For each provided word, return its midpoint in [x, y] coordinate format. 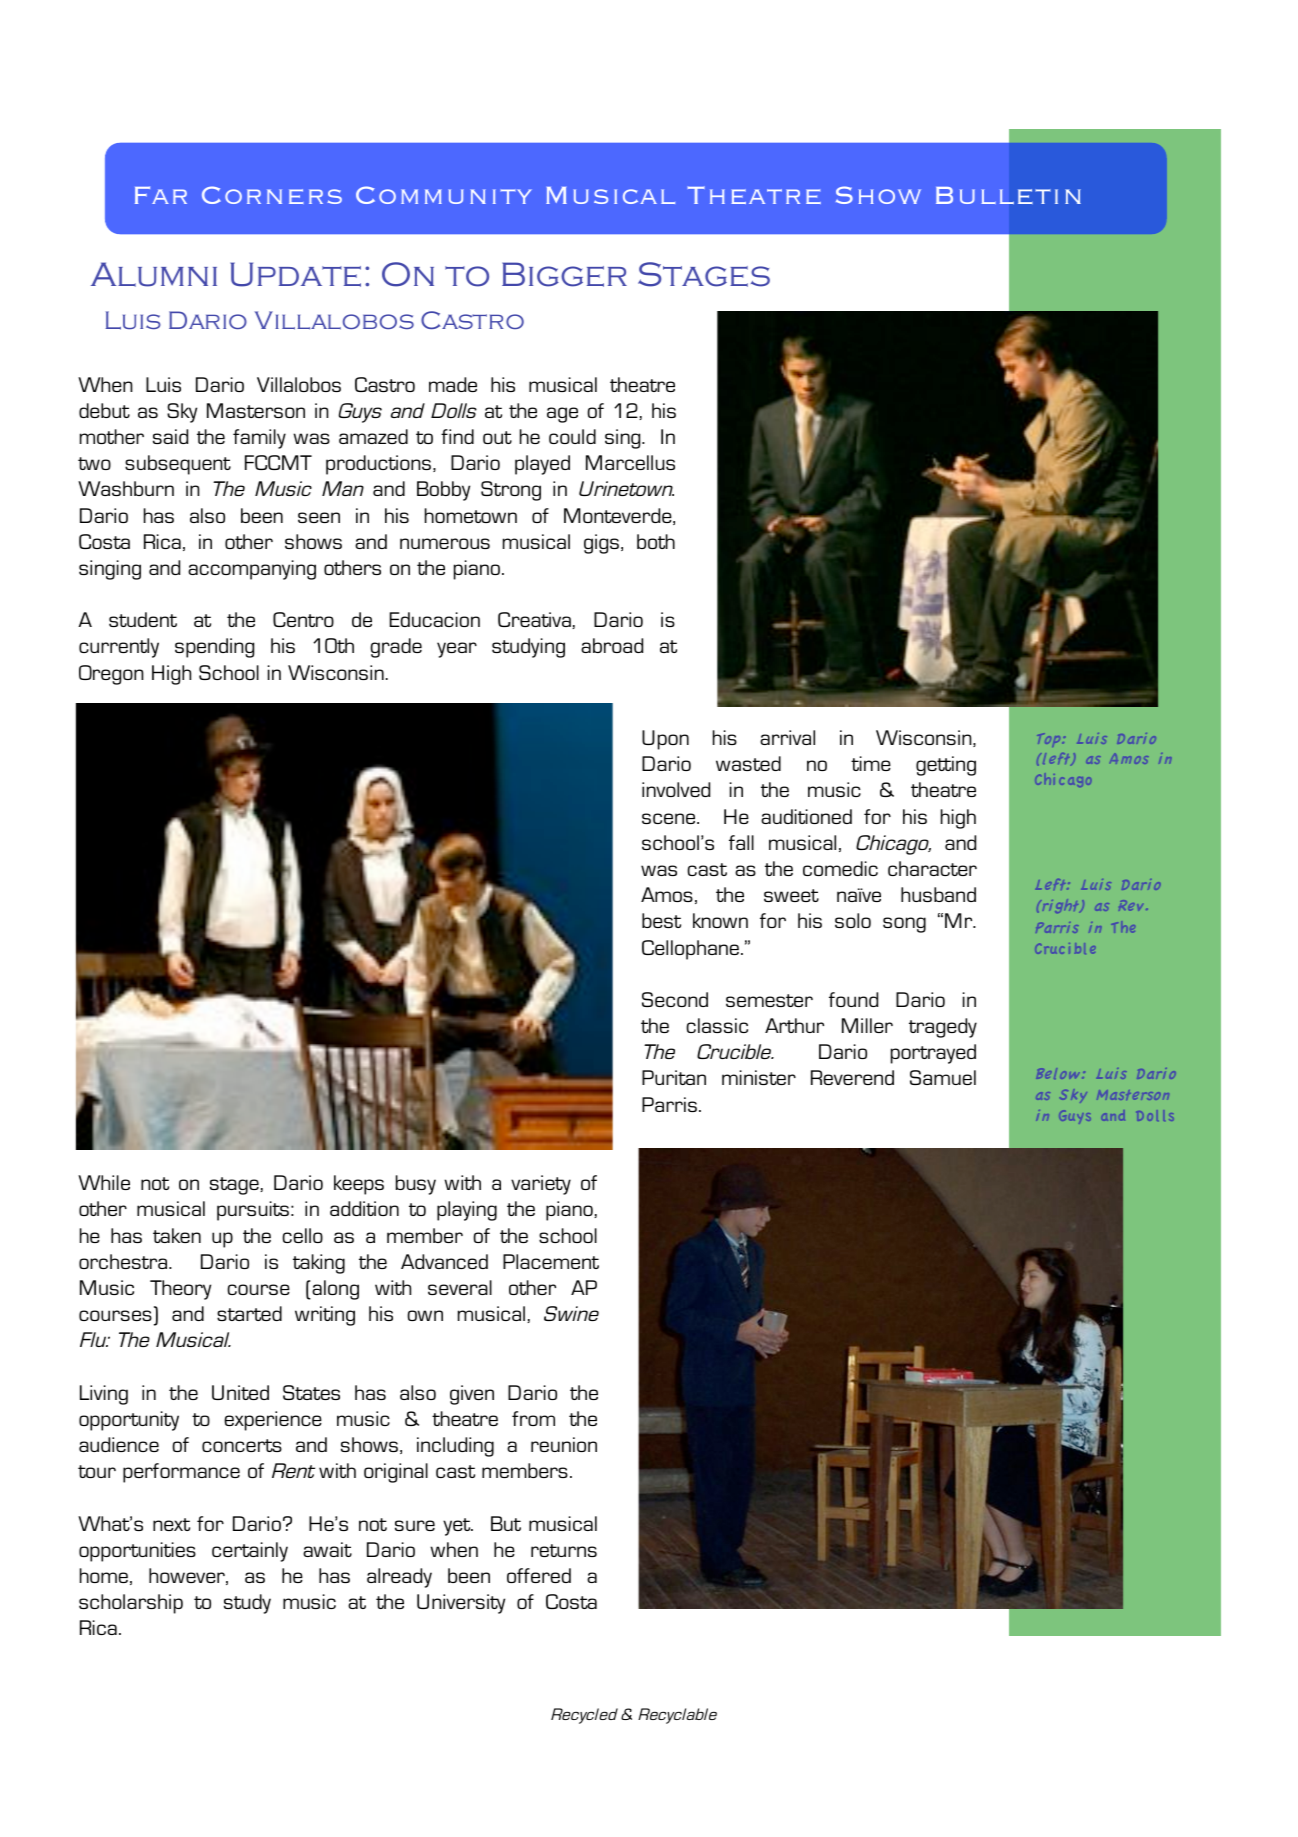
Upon [665, 740]
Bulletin [1008, 195]
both [656, 541]
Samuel [943, 1077]
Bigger [564, 274]
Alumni [154, 274]
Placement [551, 1261]
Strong [511, 491]
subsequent [178, 465]
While [104, 1182]
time [871, 763]
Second [675, 999]
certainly [250, 1552]
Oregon [111, 675]
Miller [867, 1025]
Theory [180, 1290]
